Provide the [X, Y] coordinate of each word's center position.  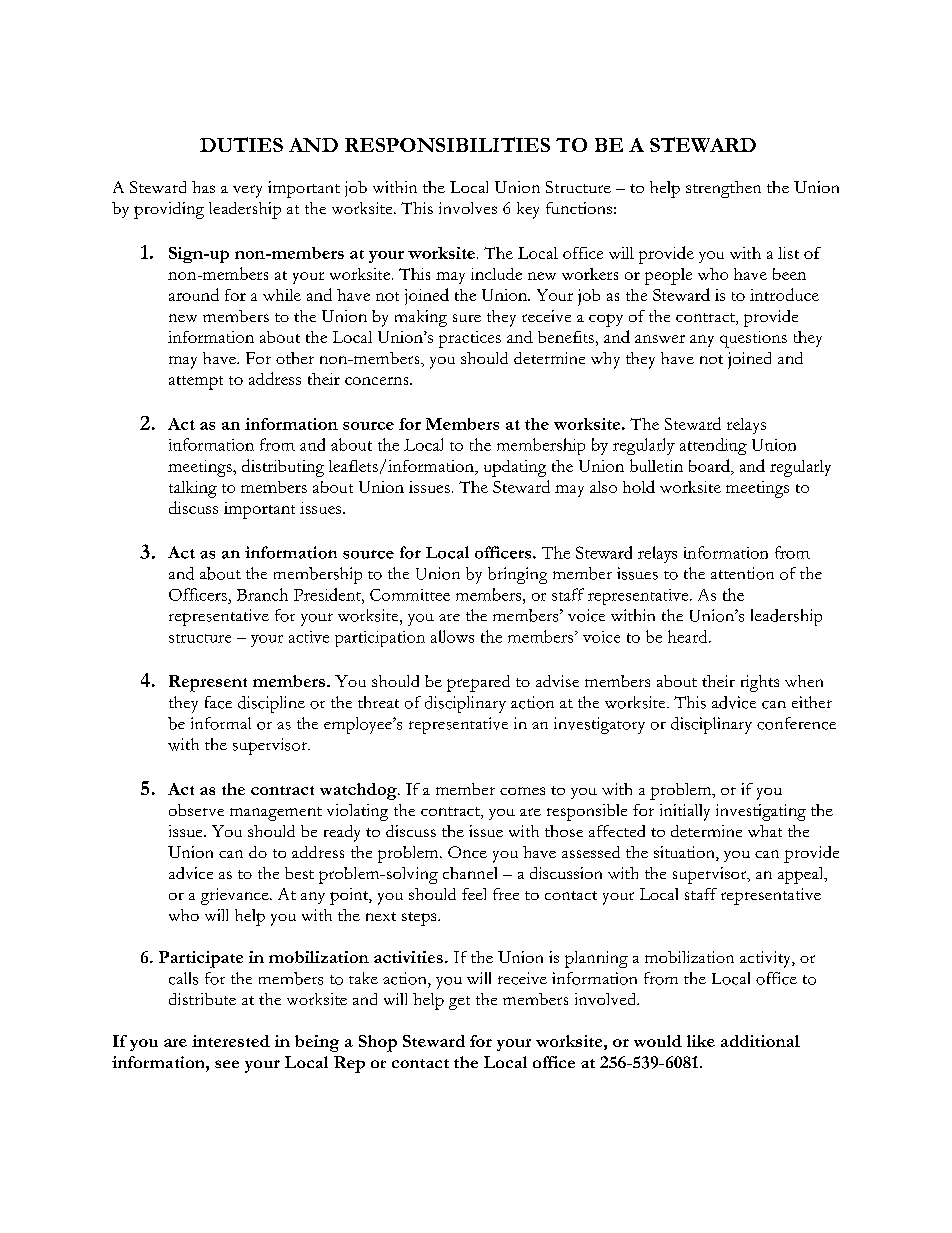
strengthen [723, 189]
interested [231, 1041]
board [710, 467]
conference [796, 723]
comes [522, 791]
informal [221, 723]
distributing [283, 468]
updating [515, 468]
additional [760, 1041]
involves [468, 208]
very [247, 191]
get [459, 1003]
